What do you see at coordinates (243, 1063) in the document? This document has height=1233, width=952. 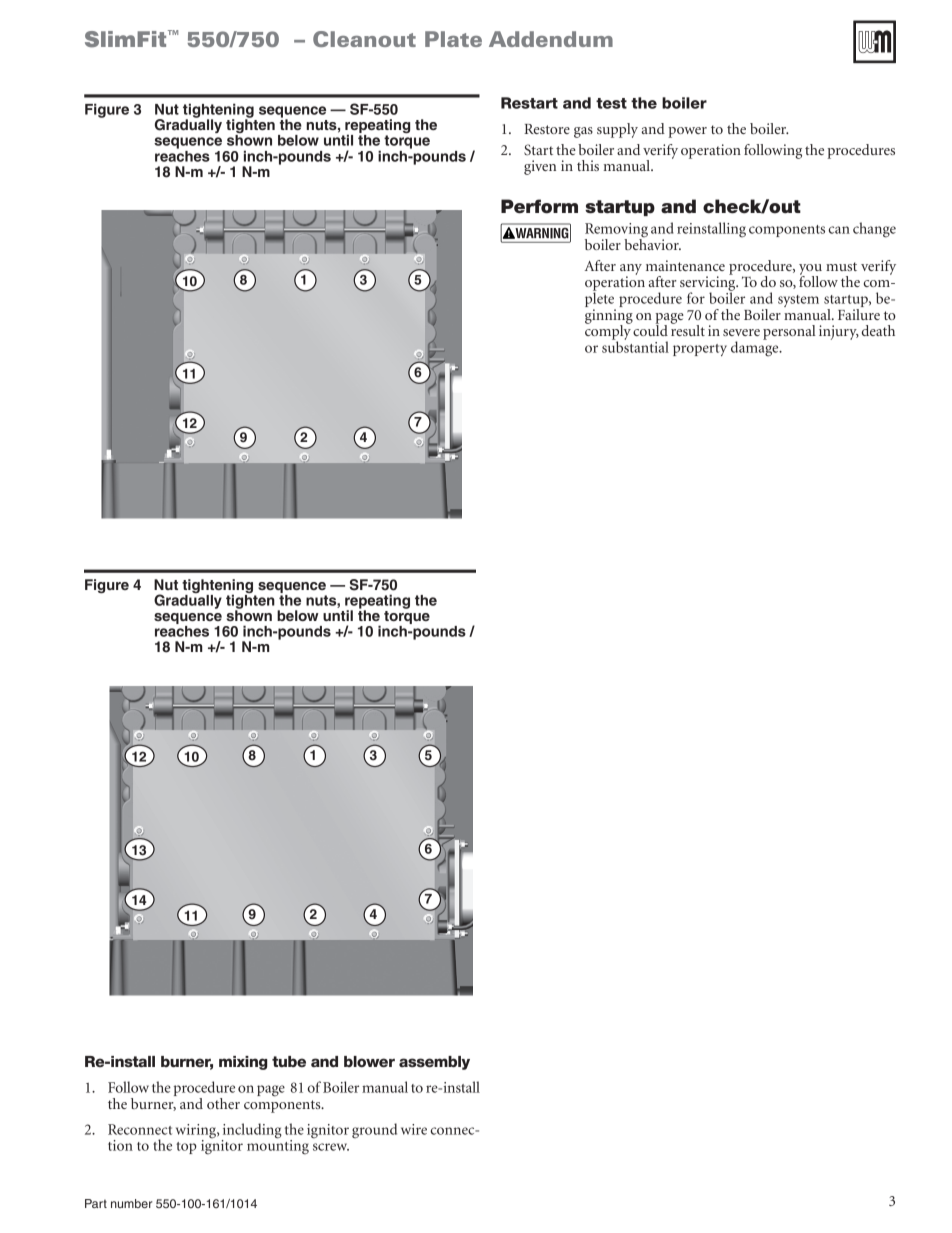 I see `mixing` at bounding box center [243, 1063].
